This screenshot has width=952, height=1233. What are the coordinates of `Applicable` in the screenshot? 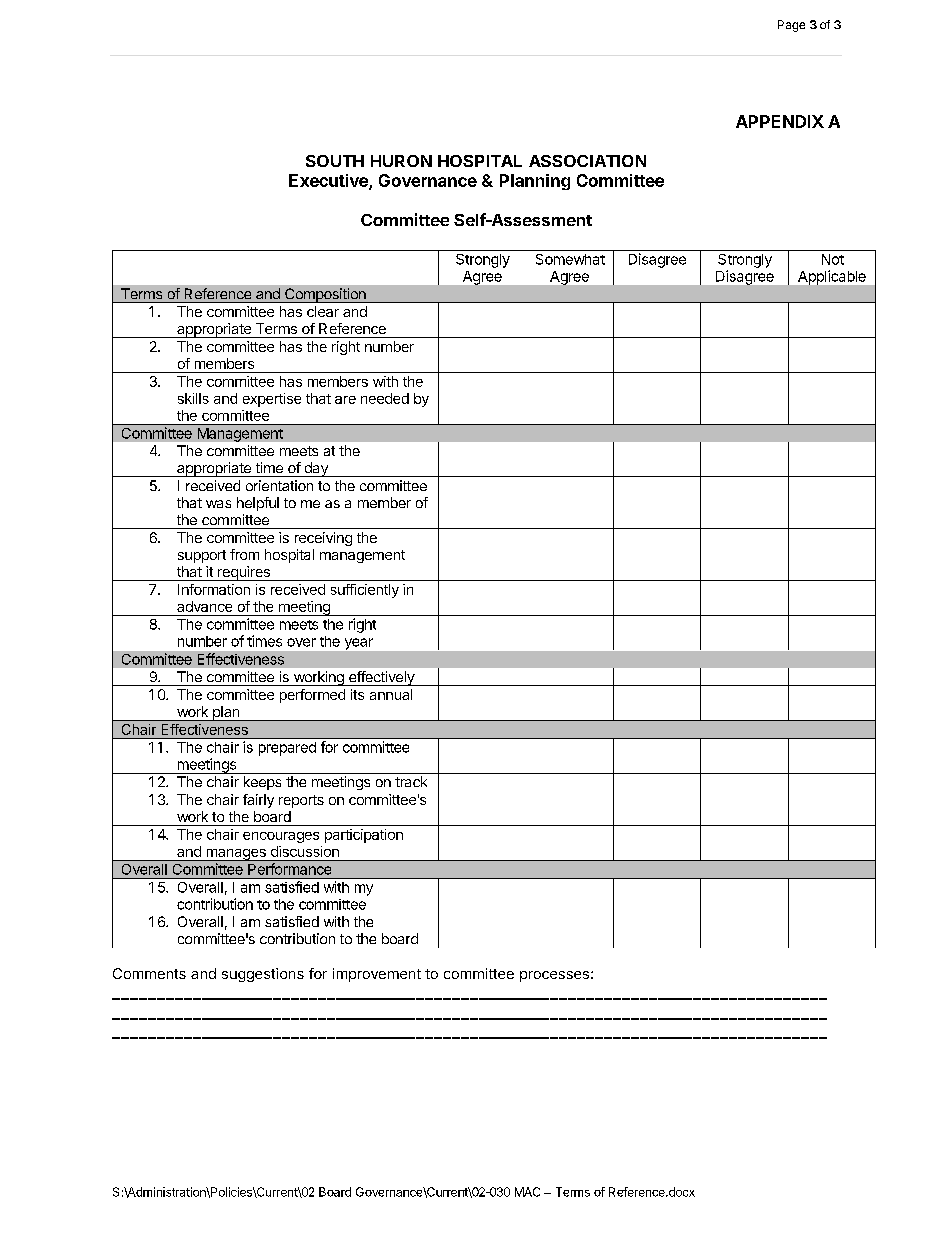 It's located at (832, 277).
